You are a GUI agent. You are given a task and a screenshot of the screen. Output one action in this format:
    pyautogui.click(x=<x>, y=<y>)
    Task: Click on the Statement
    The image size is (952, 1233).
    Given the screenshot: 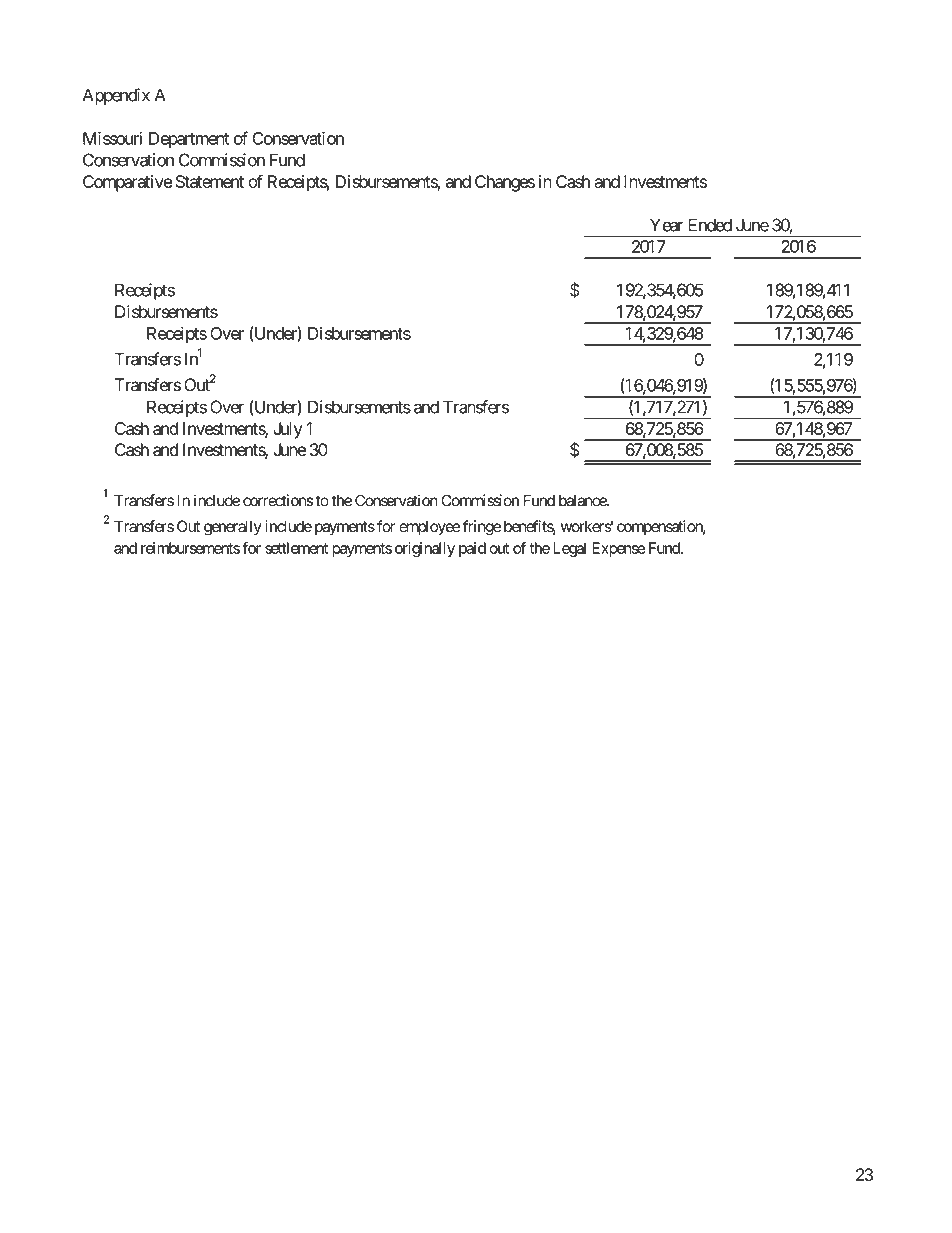 What is the action you would take?
    pyautogui.click(x=210, y=181)
